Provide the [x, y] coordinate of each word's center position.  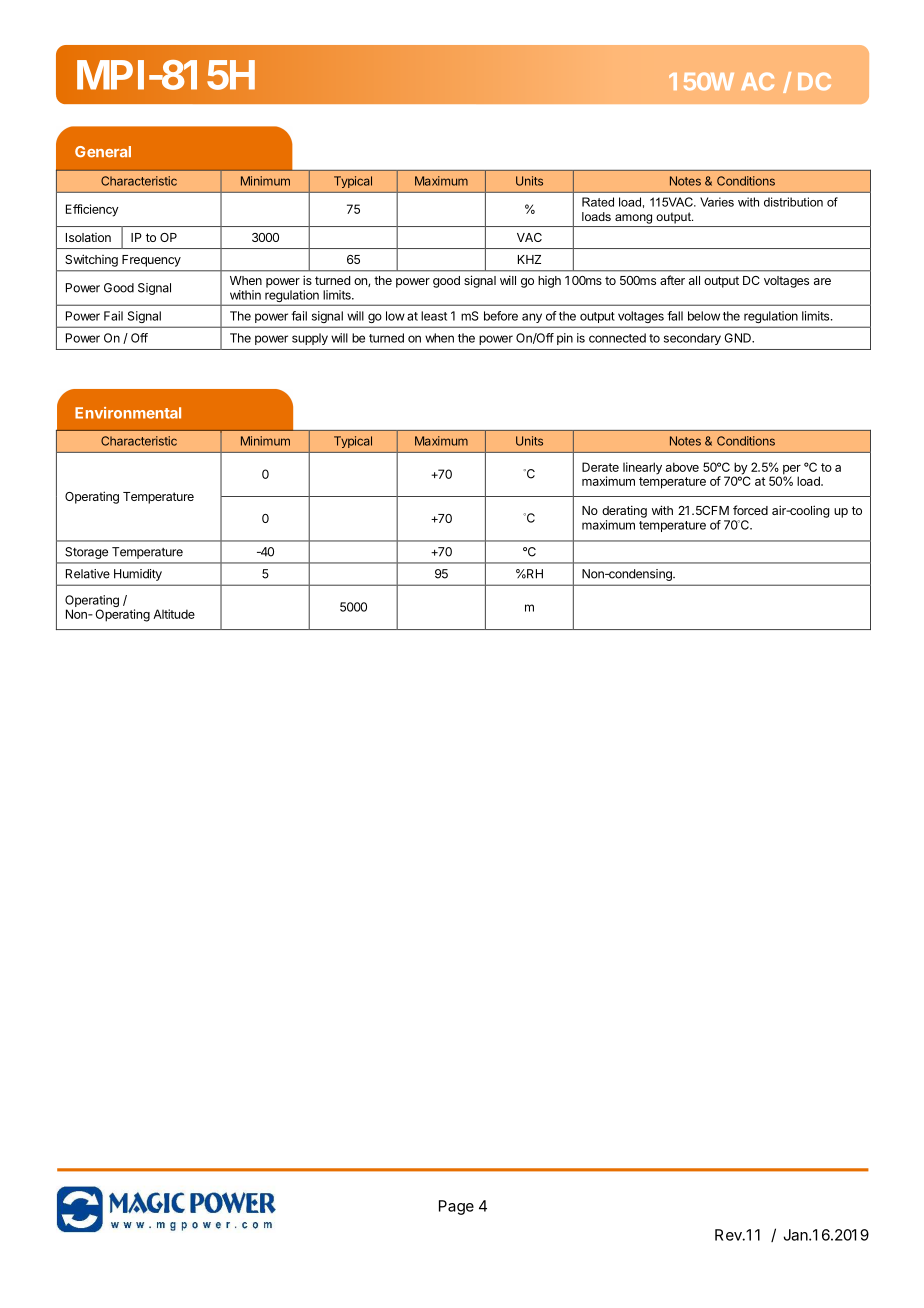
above [682, 467]
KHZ [529, 259]
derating [624, 511]
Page [456, 1207]
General [103, 152]
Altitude [174, 614]
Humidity [138, 575]
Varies [717, 202]
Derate [600, 467]
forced [750, 510]
